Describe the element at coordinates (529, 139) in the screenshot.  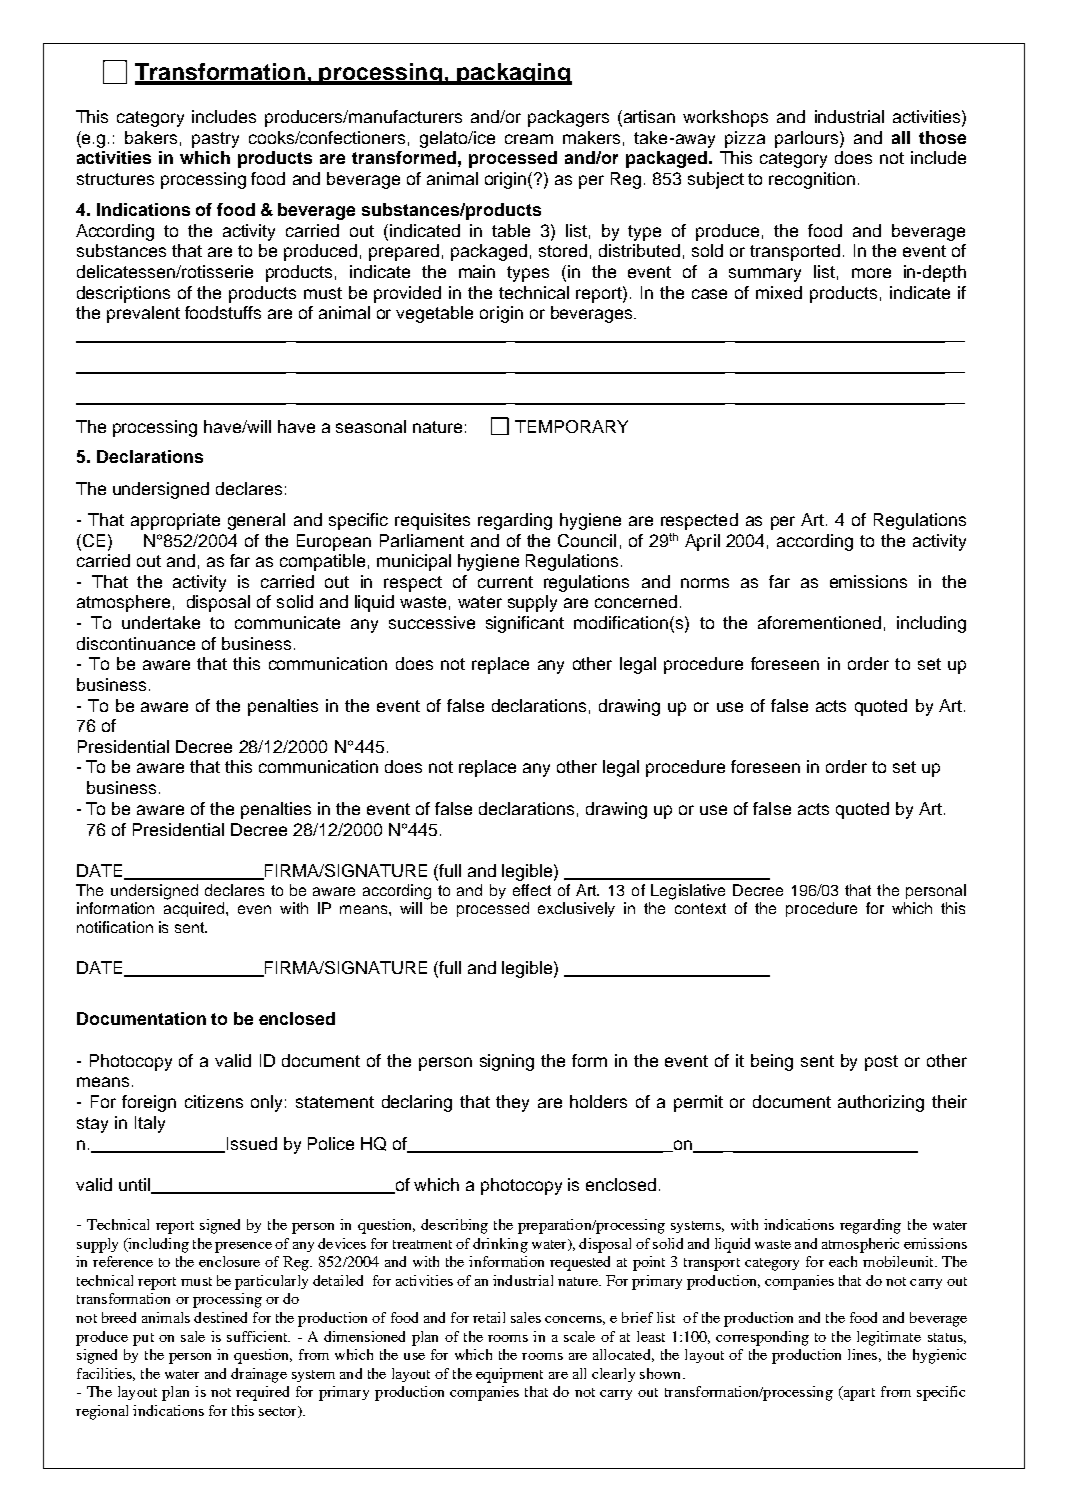
I see `cream` at that location.
